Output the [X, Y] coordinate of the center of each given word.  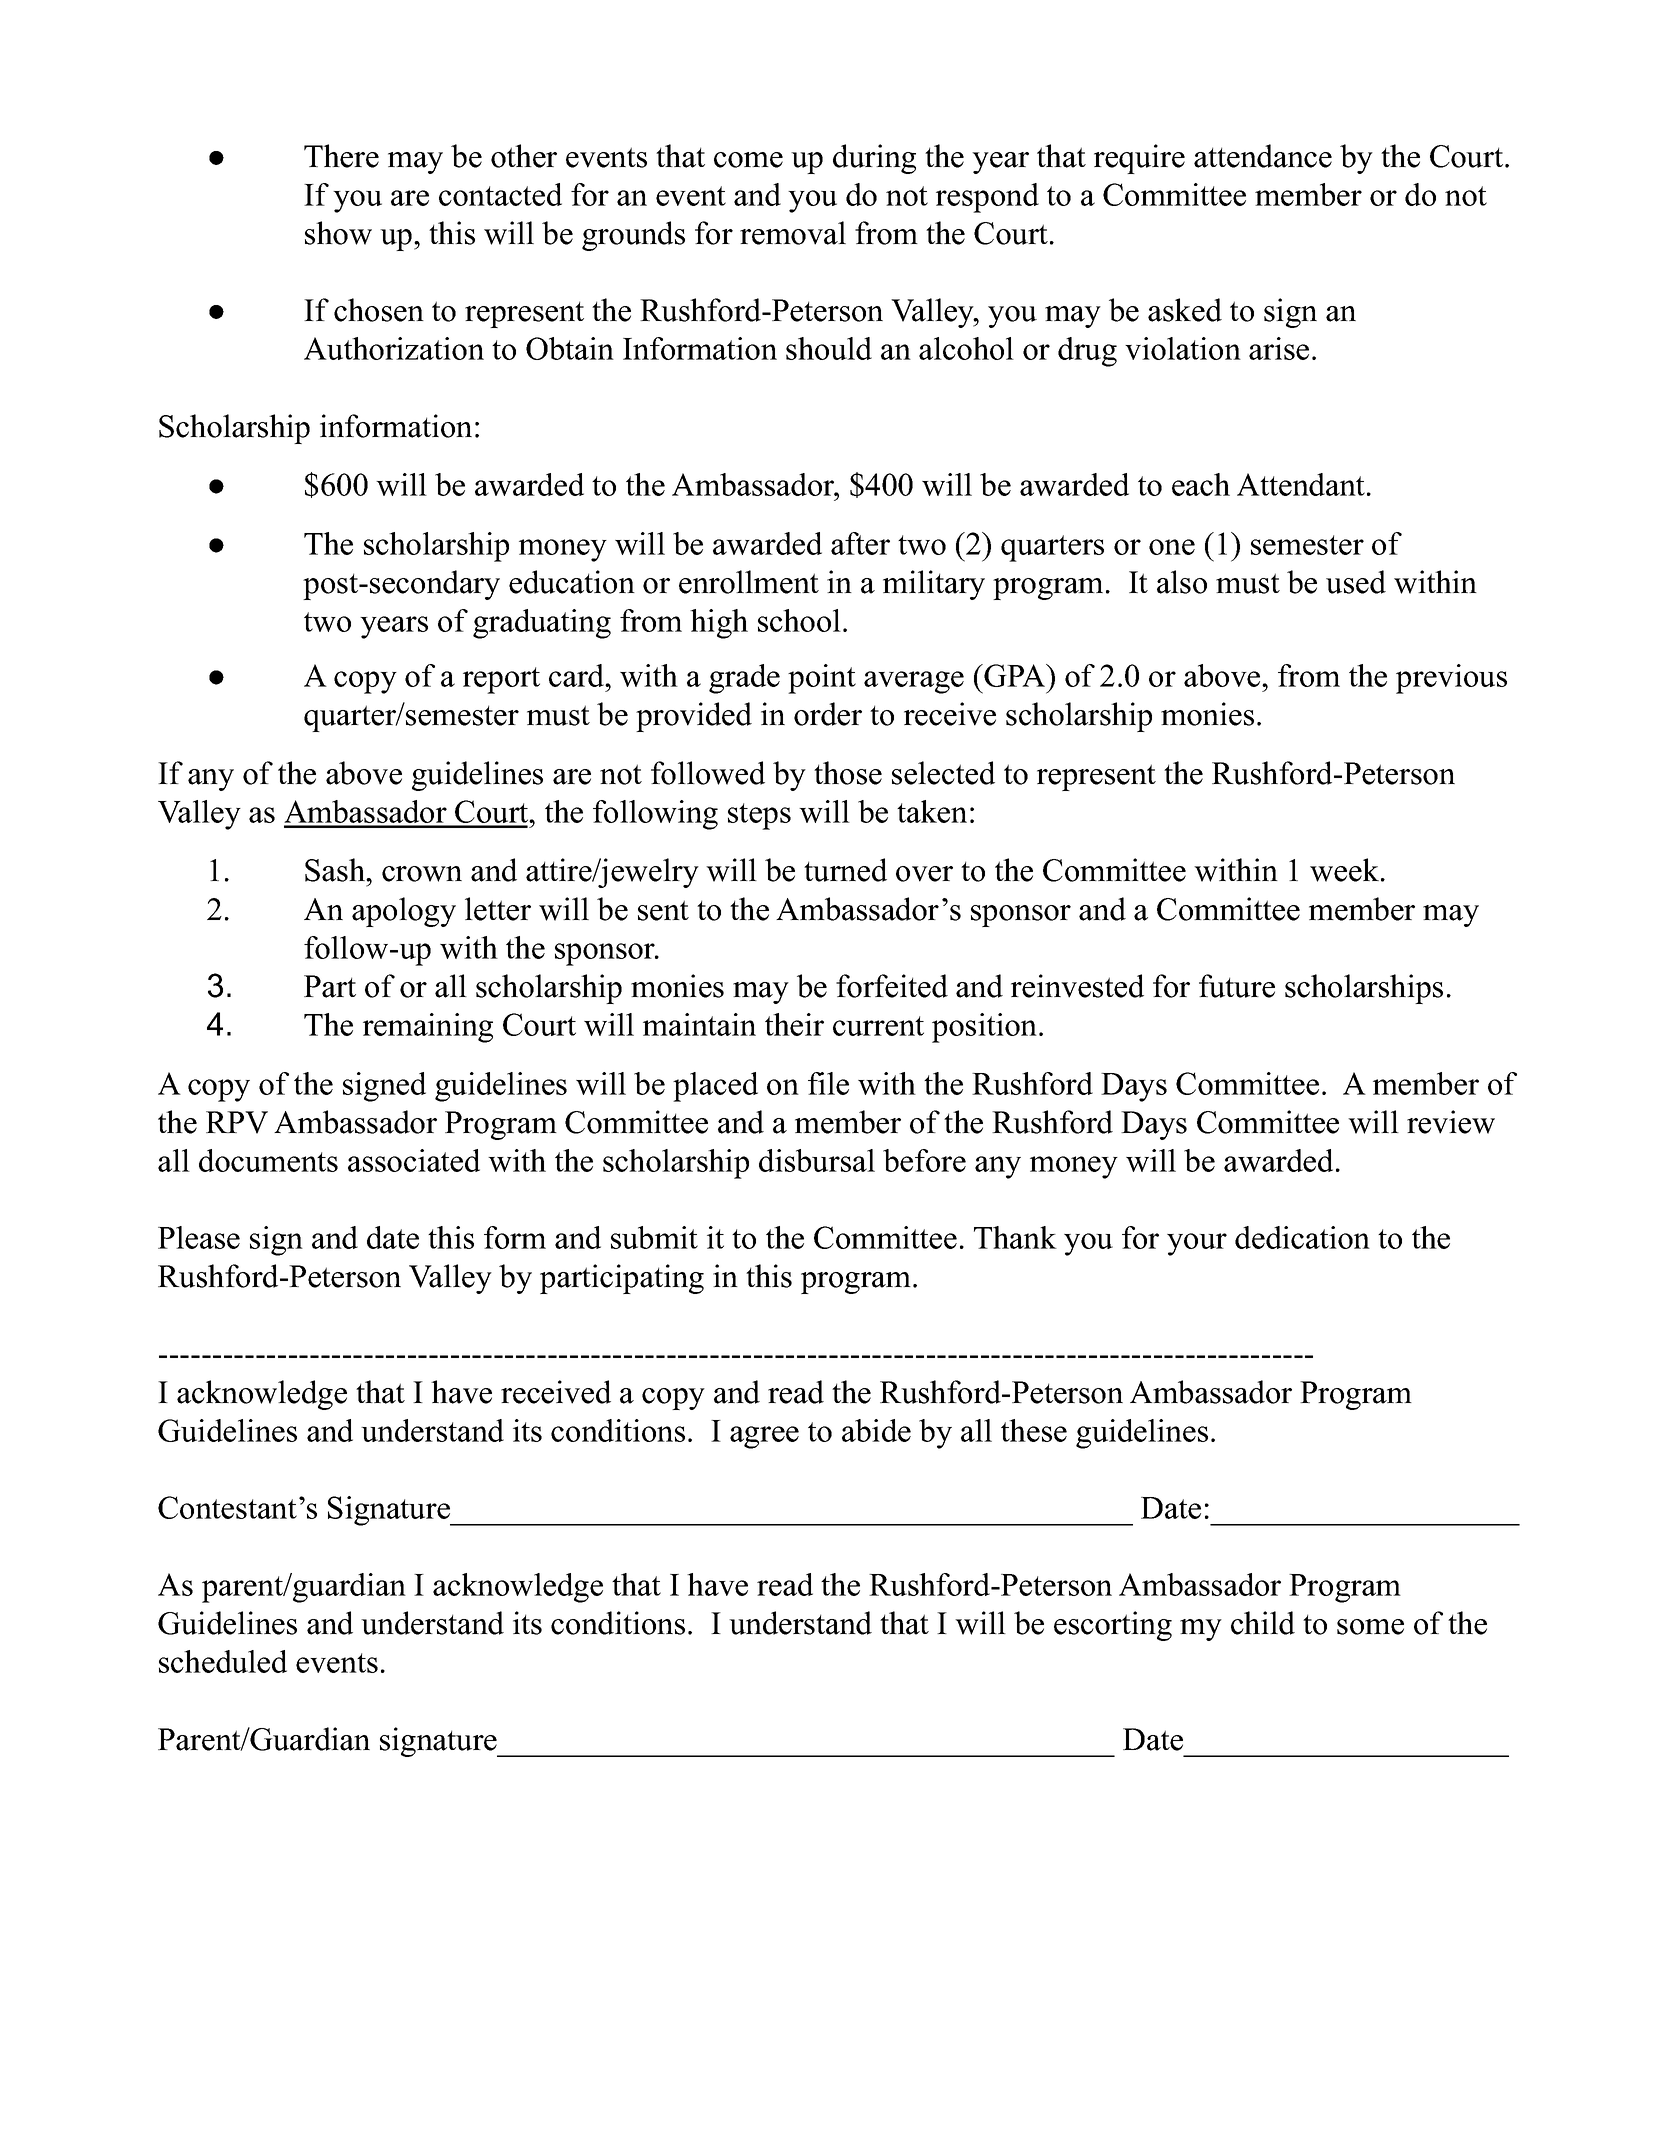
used [1356, 582]
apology [404, 912]
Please [199, 1237]
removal [793, 233]
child [1263, 1623]
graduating [542, 624]
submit [654, 1237]
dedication [1302, 1237]
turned [845, 870]
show [338, 233]
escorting [1113, 1626]
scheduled [223, 1661]
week [1344, 870]
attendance [1263, 156]
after [860, 543]
